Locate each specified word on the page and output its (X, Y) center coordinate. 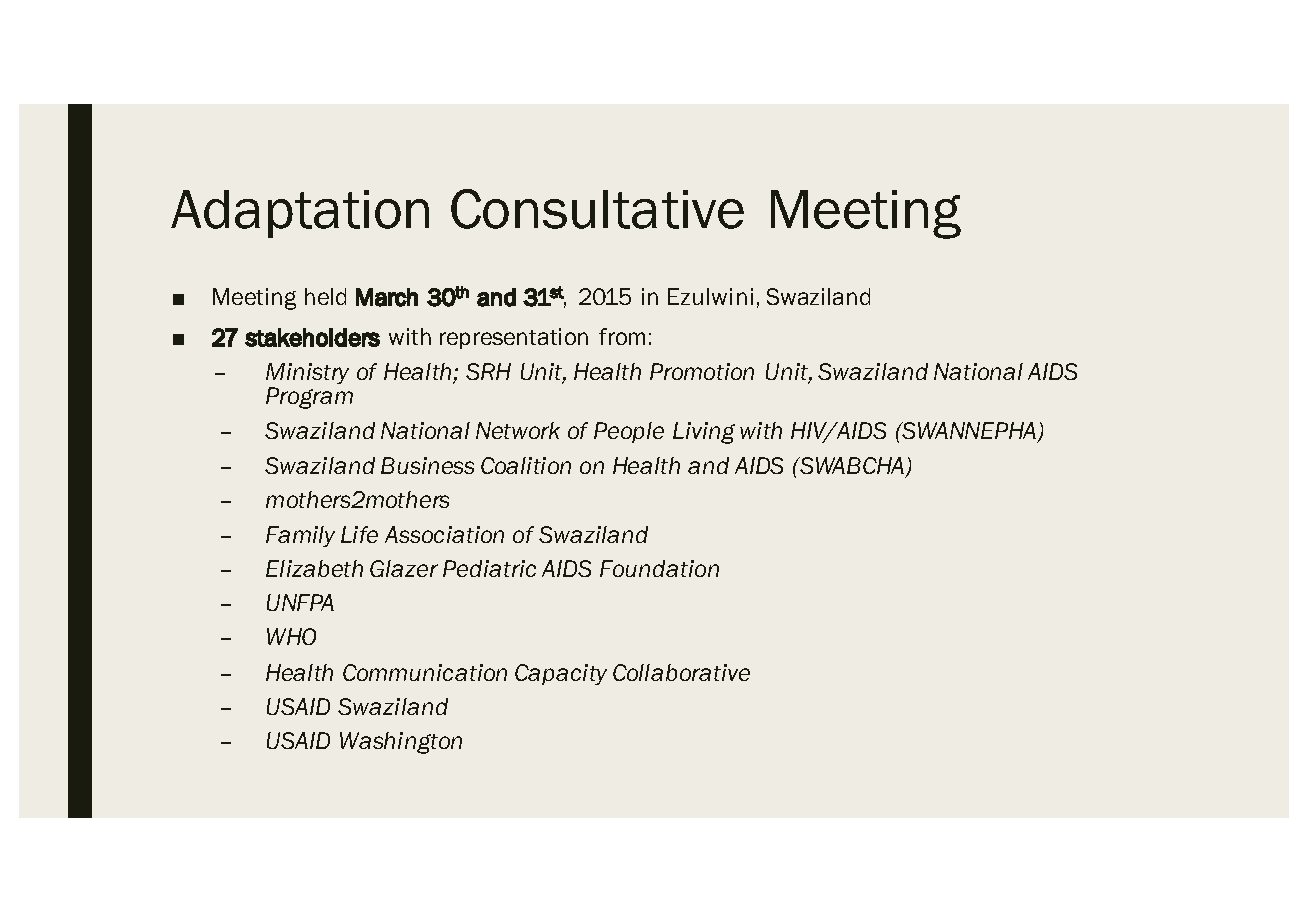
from (622, 336)
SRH (488, 371)
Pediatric (489, 568)
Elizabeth (314, 568)
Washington (401, 743)
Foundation (659, 568)
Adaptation (300, 214)
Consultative (597, 209)
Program (309, 398)
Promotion (702, 371)
